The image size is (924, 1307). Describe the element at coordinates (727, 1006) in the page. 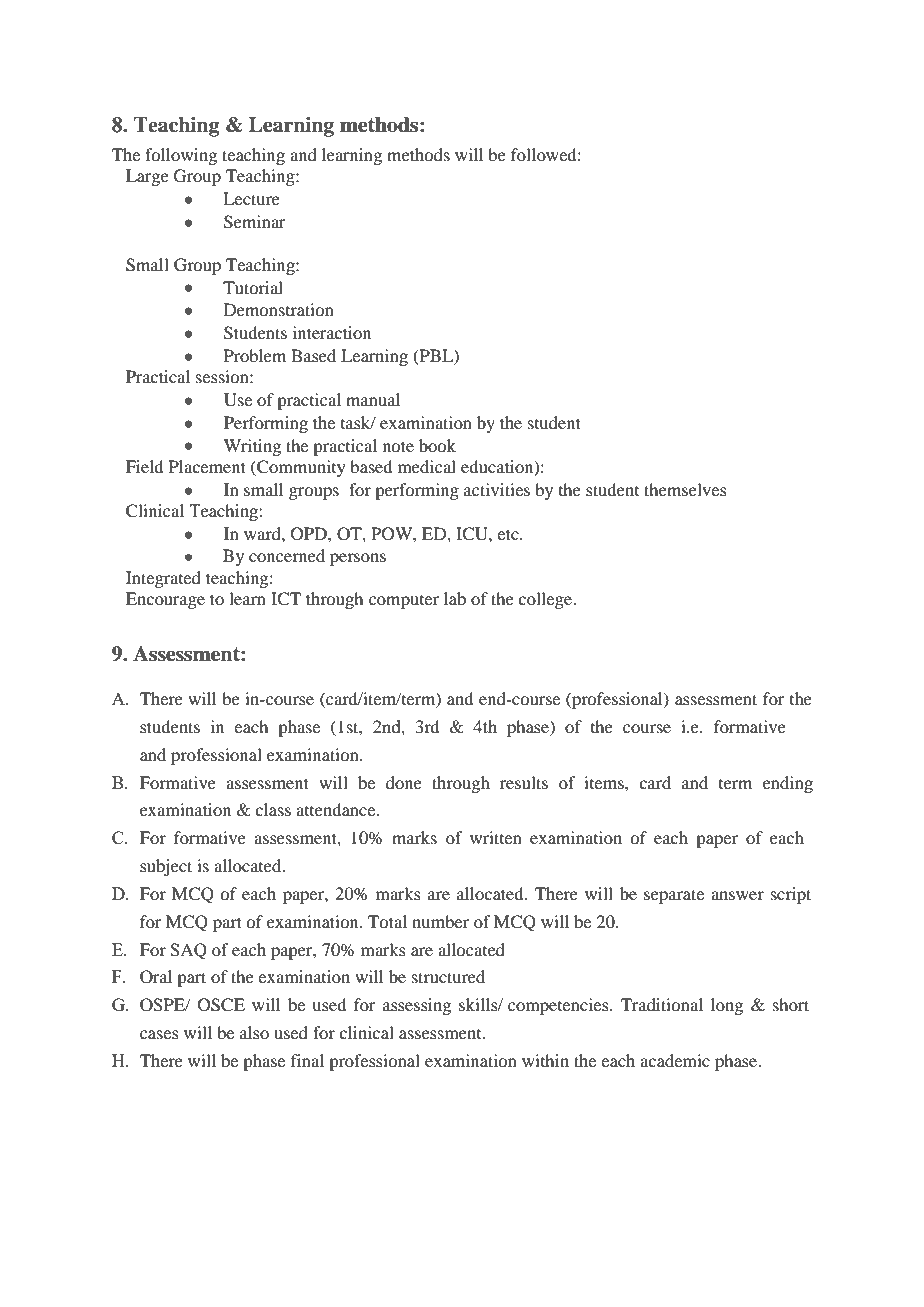

I see `long` at that location.
